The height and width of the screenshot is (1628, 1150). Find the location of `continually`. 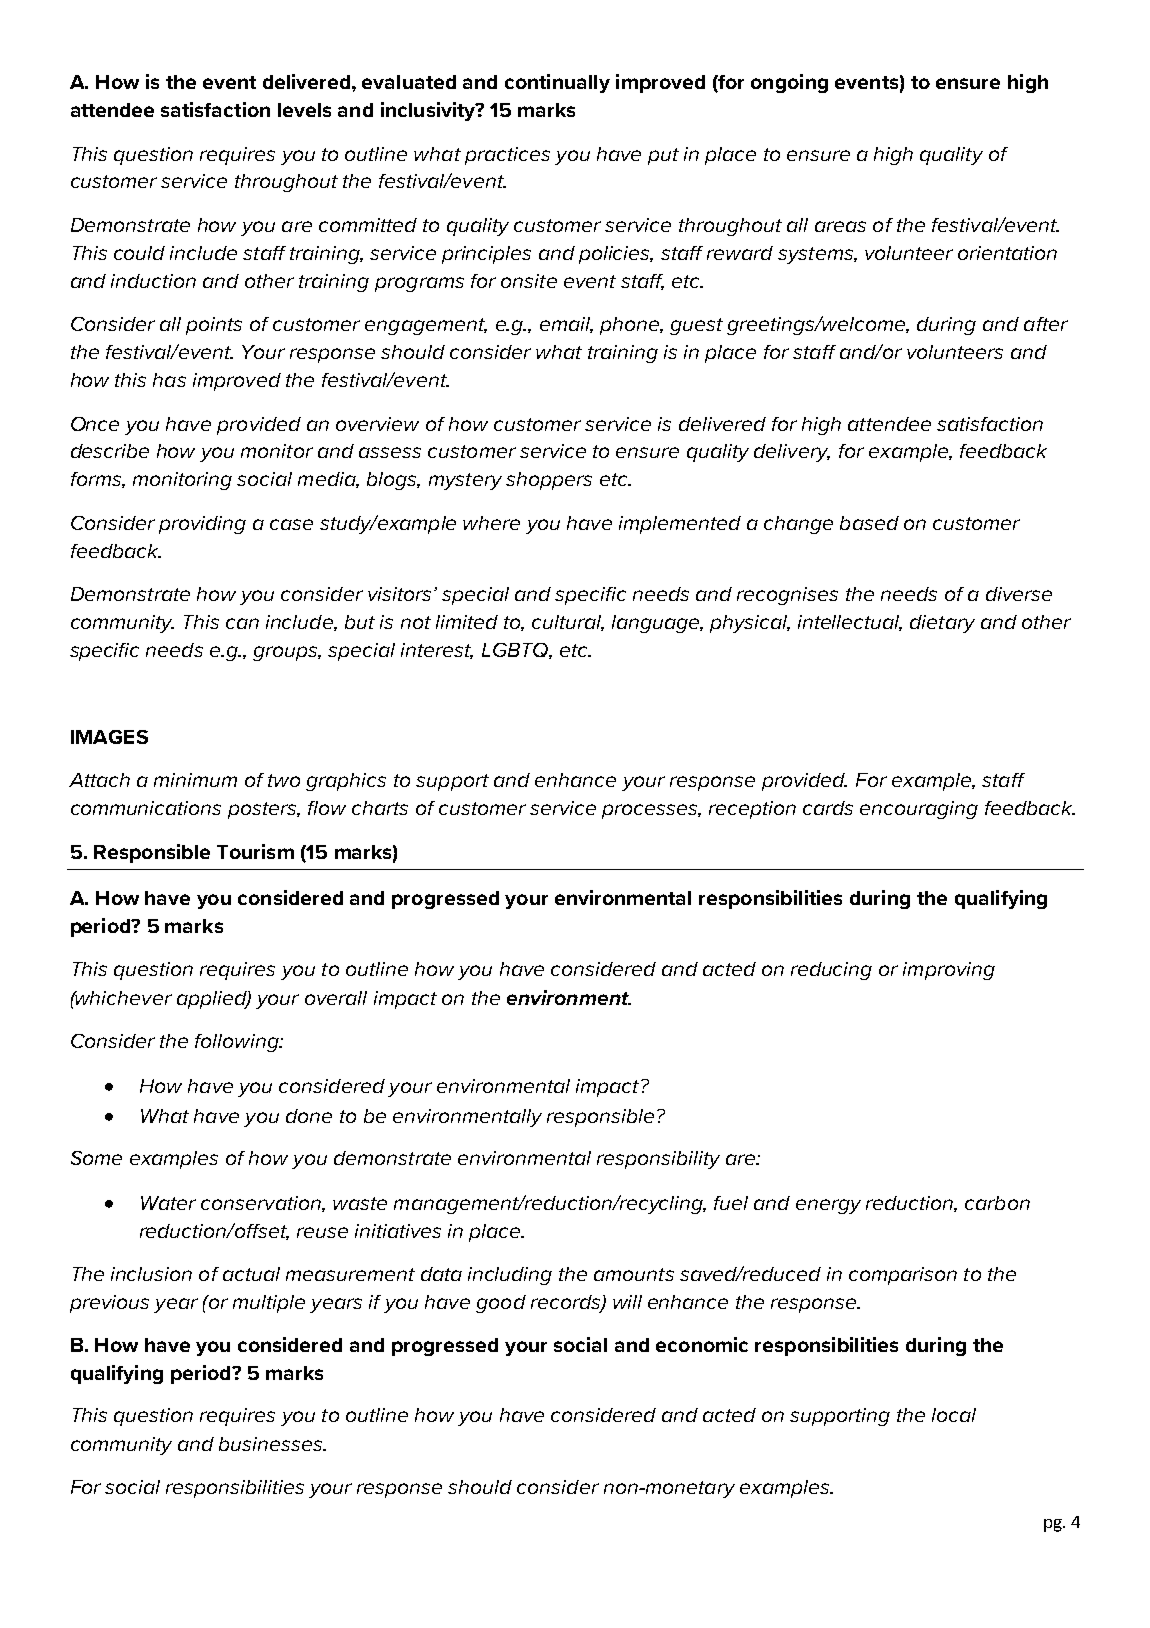

continually is located at coordinates (557, 83).
